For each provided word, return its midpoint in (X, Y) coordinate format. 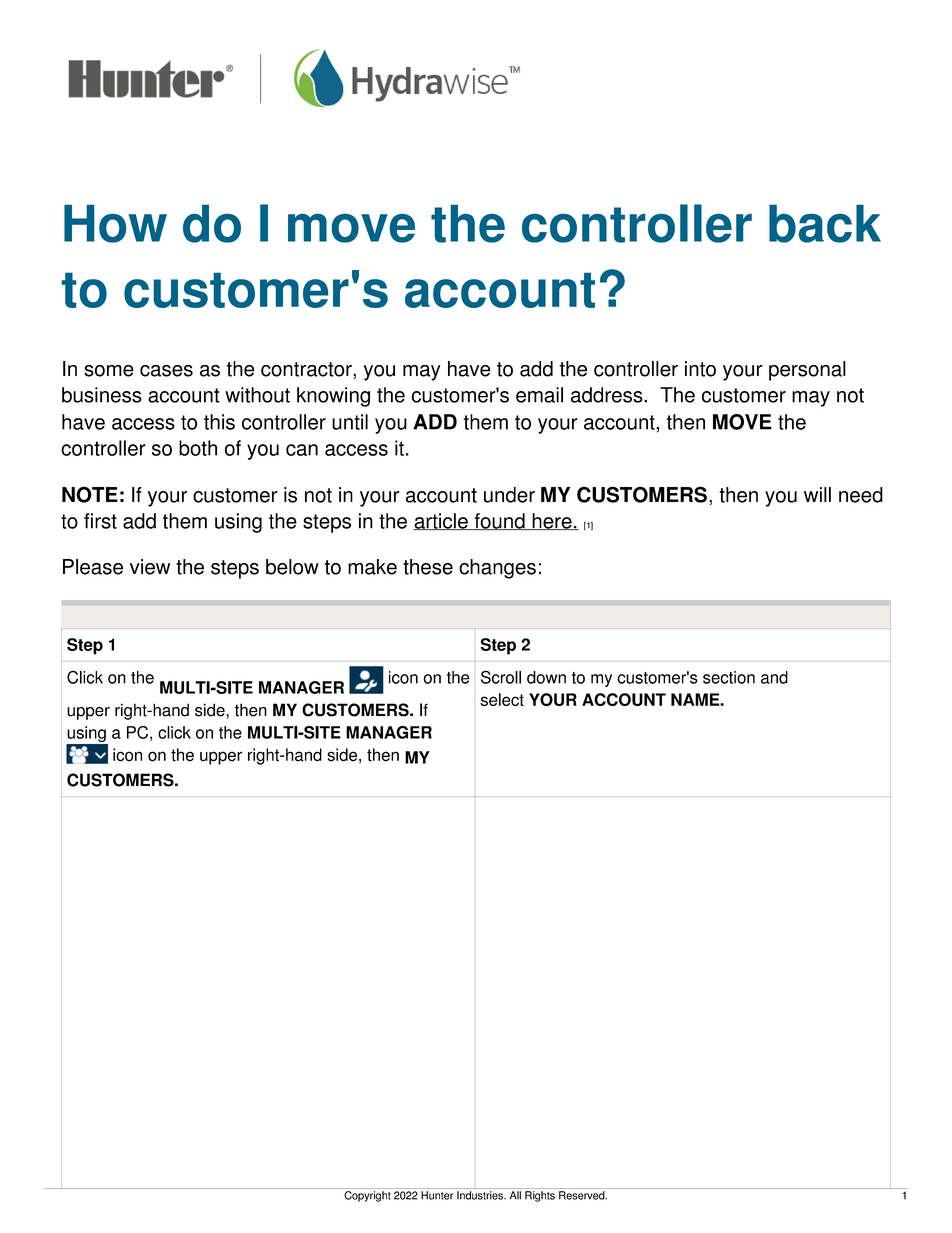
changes (497, 569)
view (150, 567)
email (539, 395)
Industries (481, 1195)
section (729, 677)
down (546, 677)
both (198, 448)
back (825, 224)
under (509, 495)
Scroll (501, 677)
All (515, 1195)
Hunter (437, 1195)
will (817, 494)
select (502, 699)
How (115, 224)
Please (93, 567)
